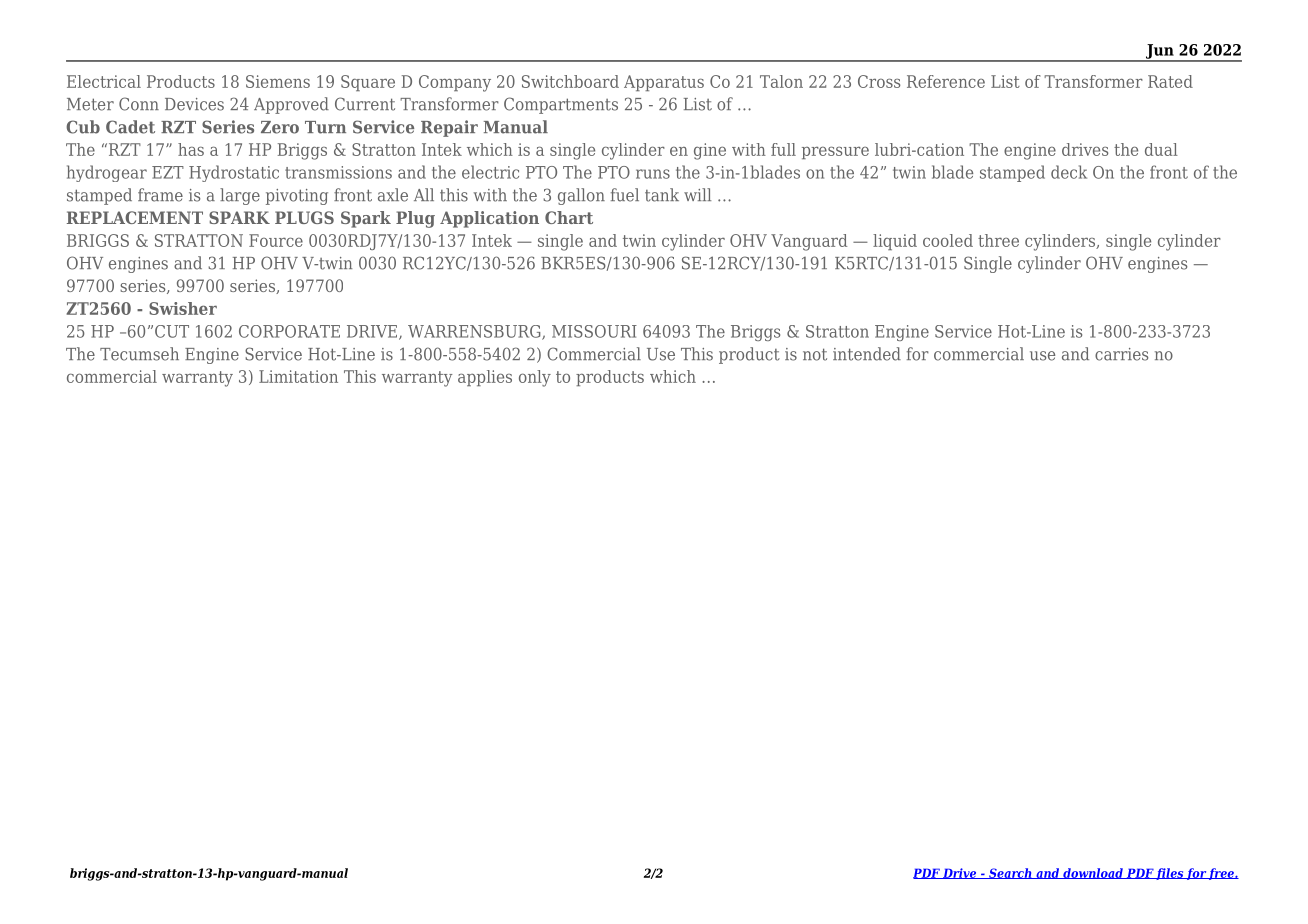 Image resolution: width=1308 pixels, height=924 pixels. What do you see at coordinates (1121, 354) in the screenshot?
I see `carries` at bounding box center [1121, 354].
